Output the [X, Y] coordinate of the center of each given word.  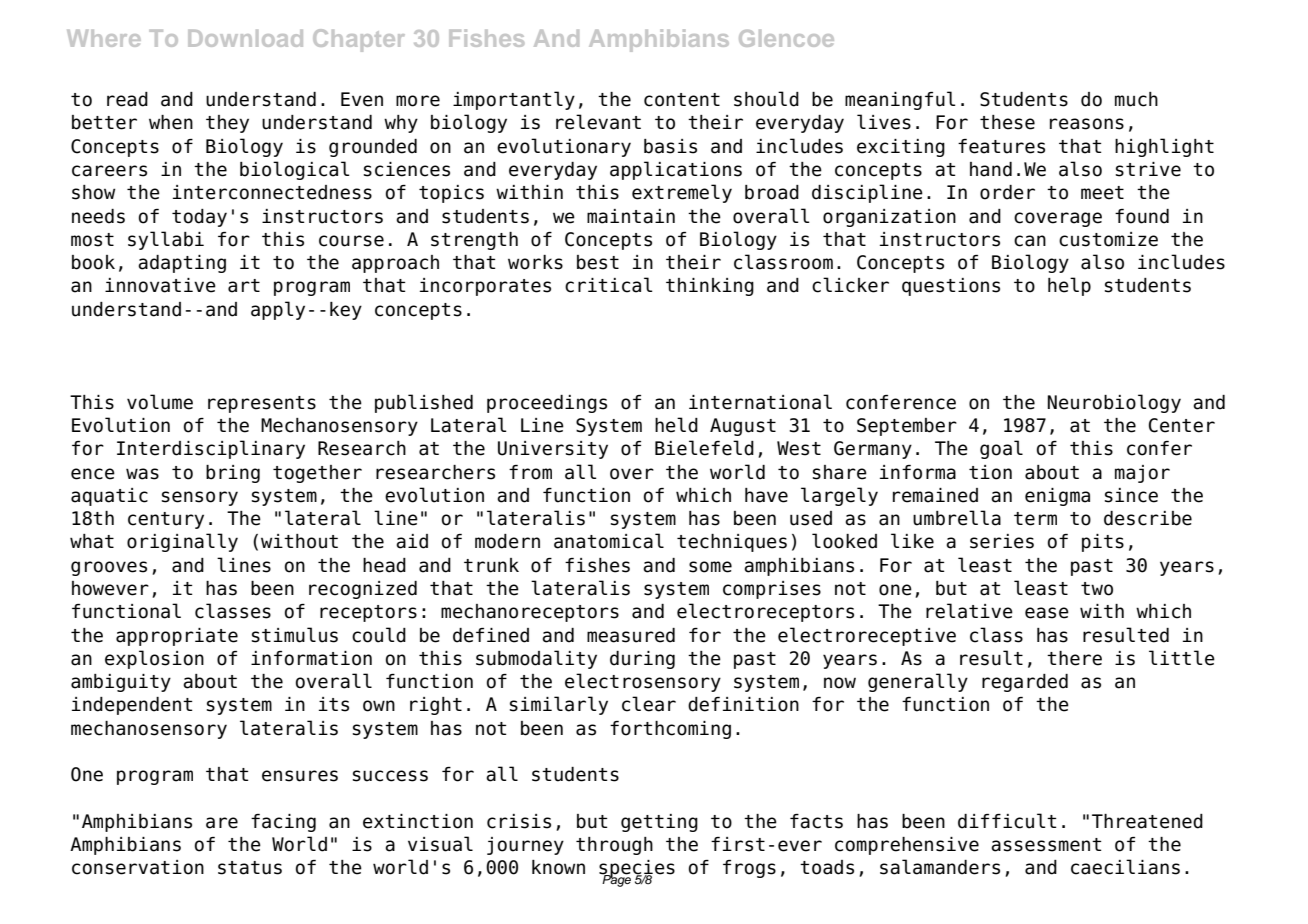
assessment [1046, 845]
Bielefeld [704, 448]
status [250, 868]
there [1074, 658]
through [614, 846]
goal [1001, 449]
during [642, 660]
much [1136, 99]
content [682, 100]
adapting [182, 264]
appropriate [177, 637]
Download [245, 38]
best [598, 262]
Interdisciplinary [211, 449]
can [1030, 241]
